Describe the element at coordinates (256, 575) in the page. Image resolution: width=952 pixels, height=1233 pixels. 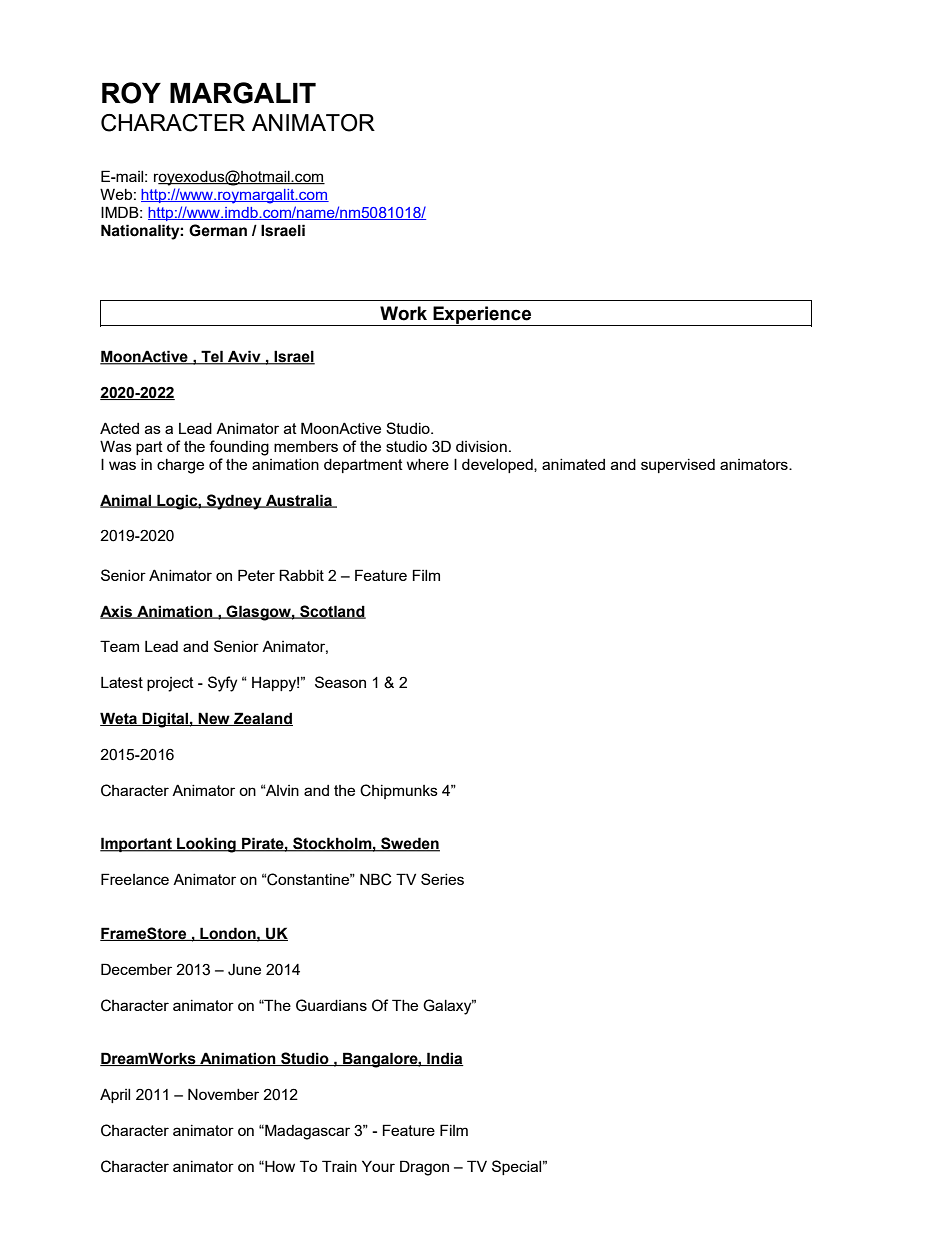
I see `Peter` at that location.
